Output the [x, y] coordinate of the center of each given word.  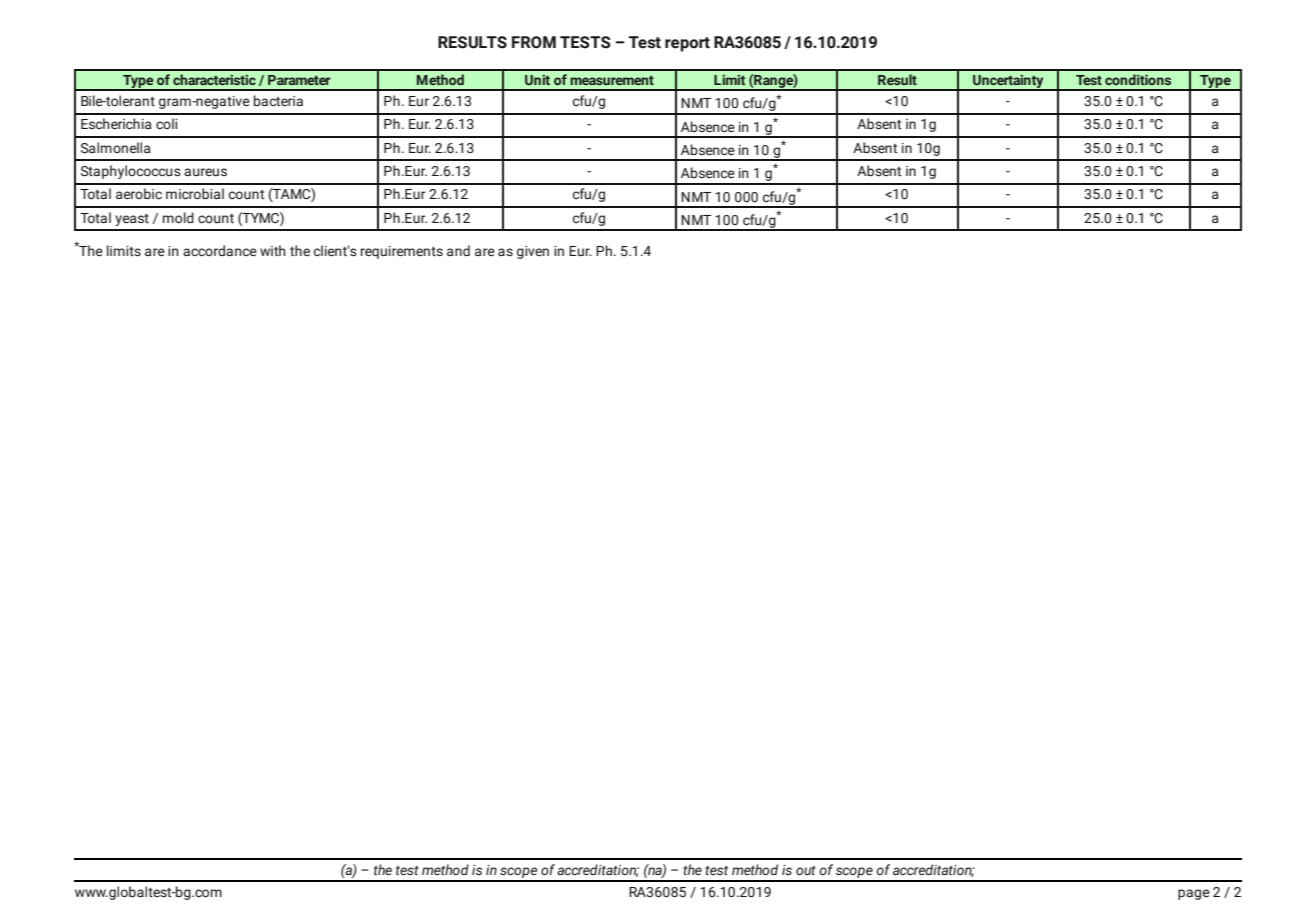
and [458, 251]
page [1194, 894]
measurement [612, 80]
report [687, 44]
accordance [220, 251]
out [806, 870]
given [533, 252]
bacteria [278, 101]
